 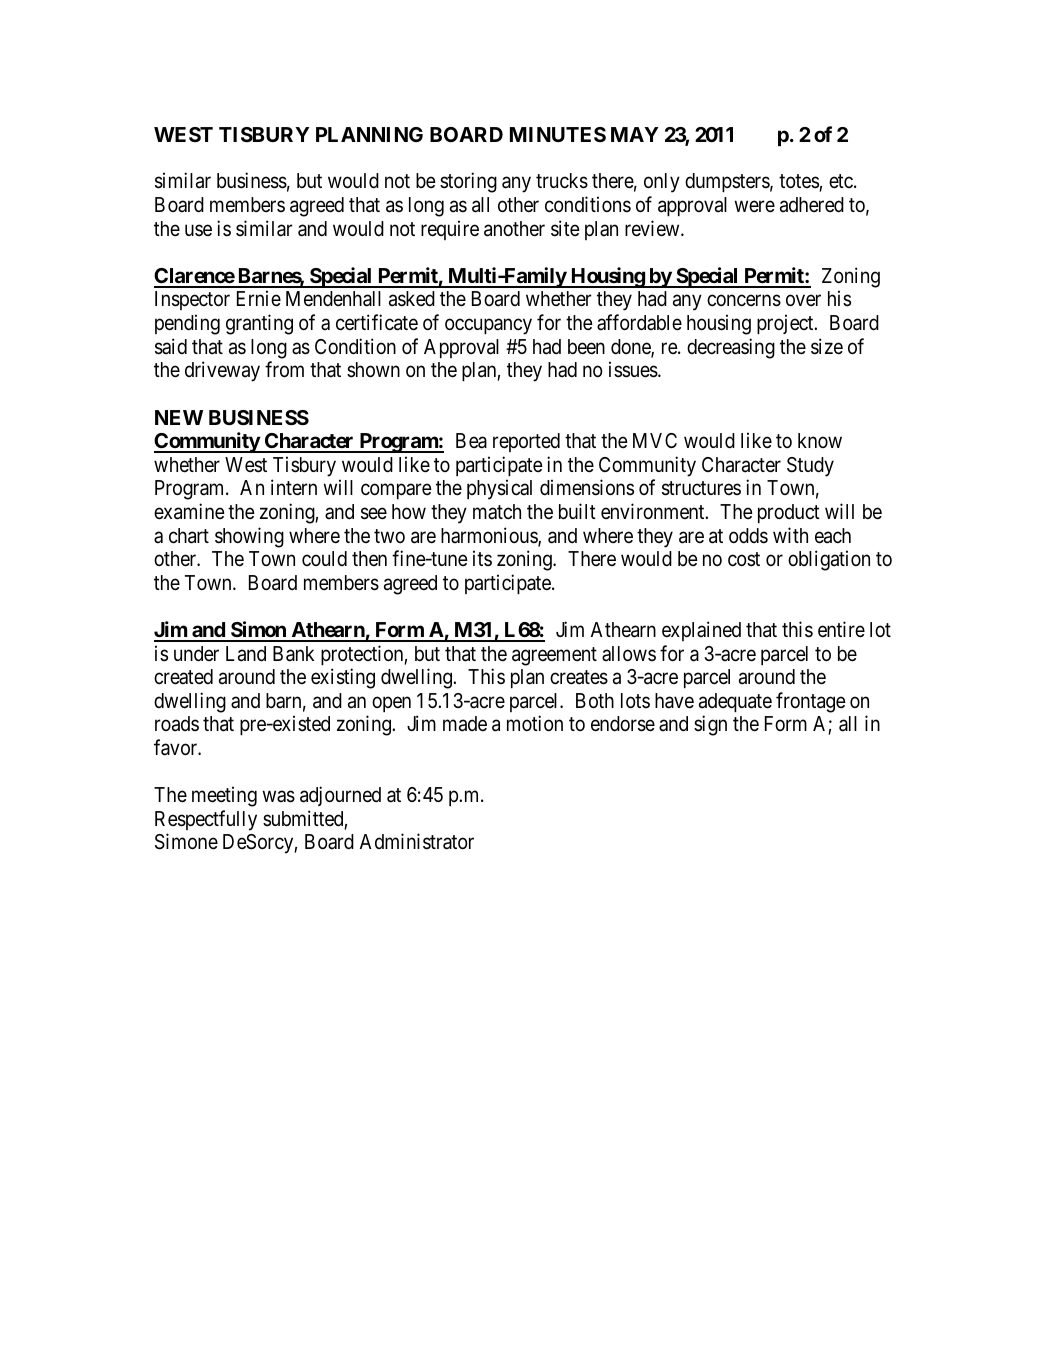 I want to click on Respectfully, so click(x=206, y=820).
